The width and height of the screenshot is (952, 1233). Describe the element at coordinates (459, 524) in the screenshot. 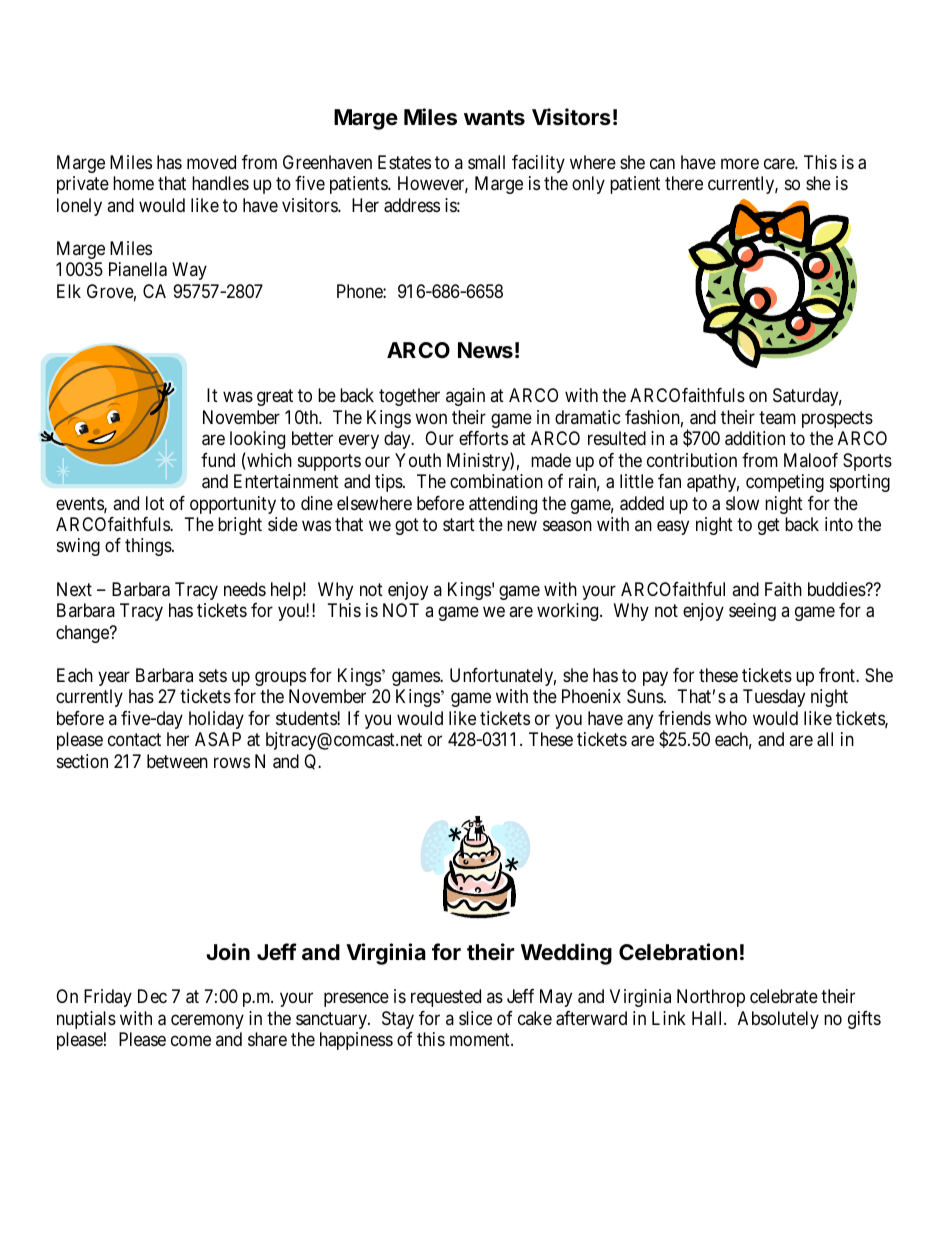

I see `start` at that location.
